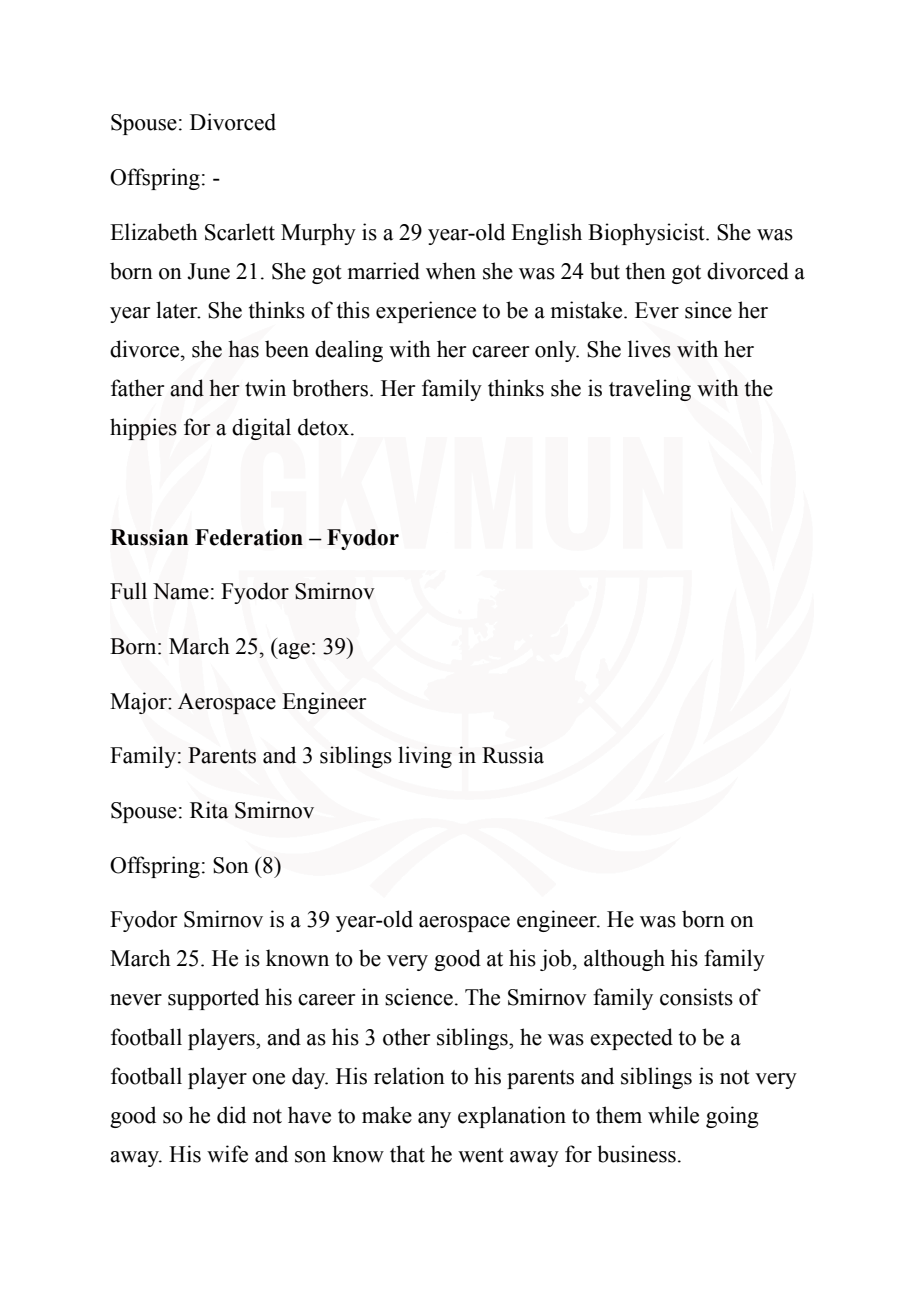 This screenshot has height=1308, width=924. I want to click on then, so click(646, 271).
